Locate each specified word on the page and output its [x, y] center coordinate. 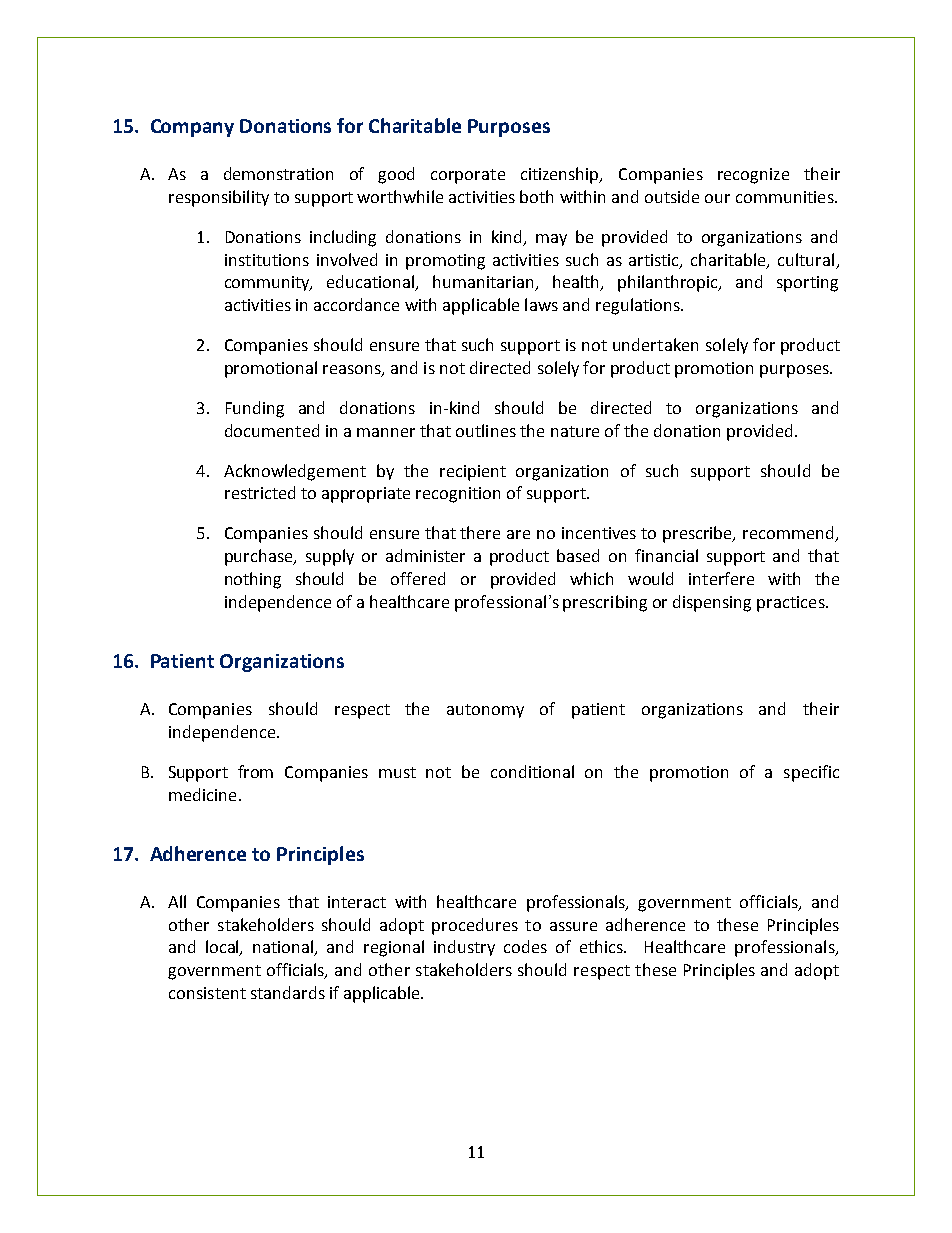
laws [541, 304]
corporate [468, 176]
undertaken [655, 344]
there [480, 532]
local [223, 948]
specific [811, 773]
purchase [260, 557]
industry [464, 948]
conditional [532, 771]
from [255, 771]
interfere [721, 578]
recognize [753, 176]
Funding [255, 409]
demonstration [278, 173]
